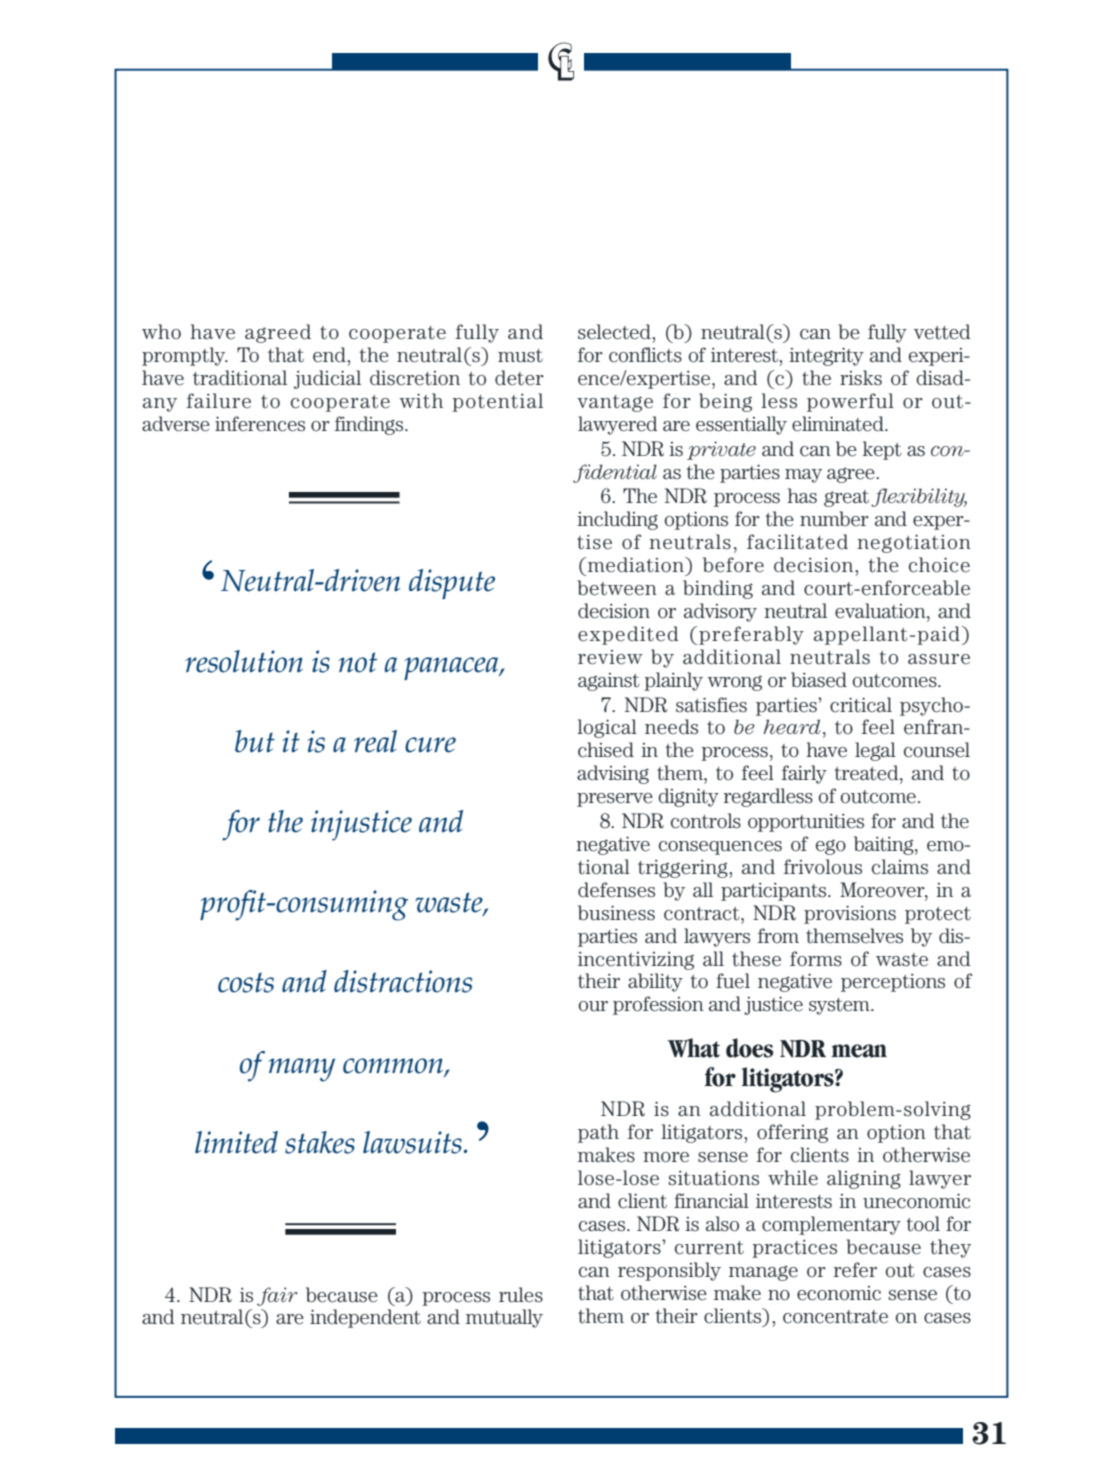  What do you see at coordinates (365, 1318) in the screenshot?
I see `independent` at bounding box center [365, 1318].
